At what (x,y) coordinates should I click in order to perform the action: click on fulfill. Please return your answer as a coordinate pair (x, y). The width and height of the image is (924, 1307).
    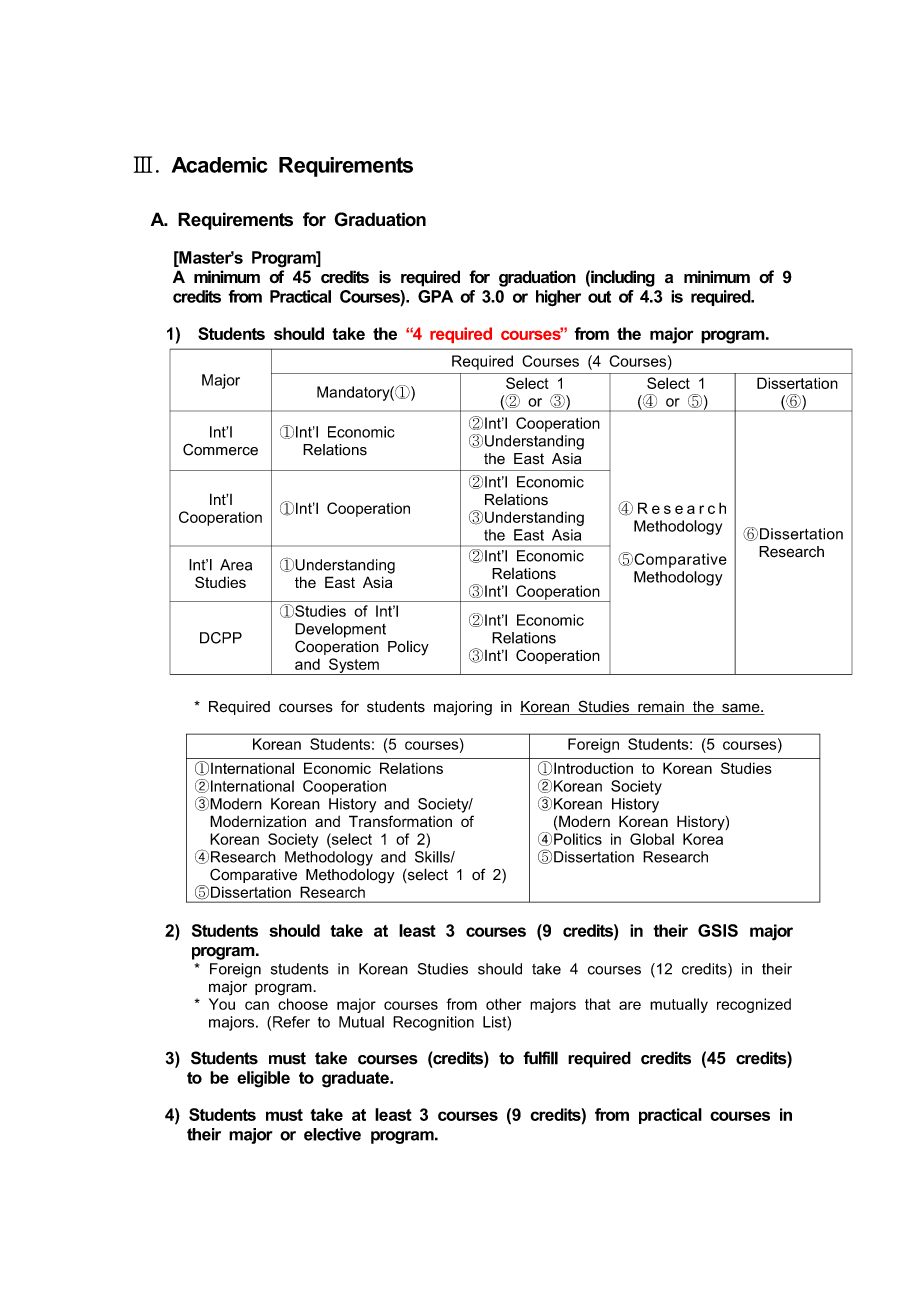
    Looking at the image, I should click on (540, 1058).
